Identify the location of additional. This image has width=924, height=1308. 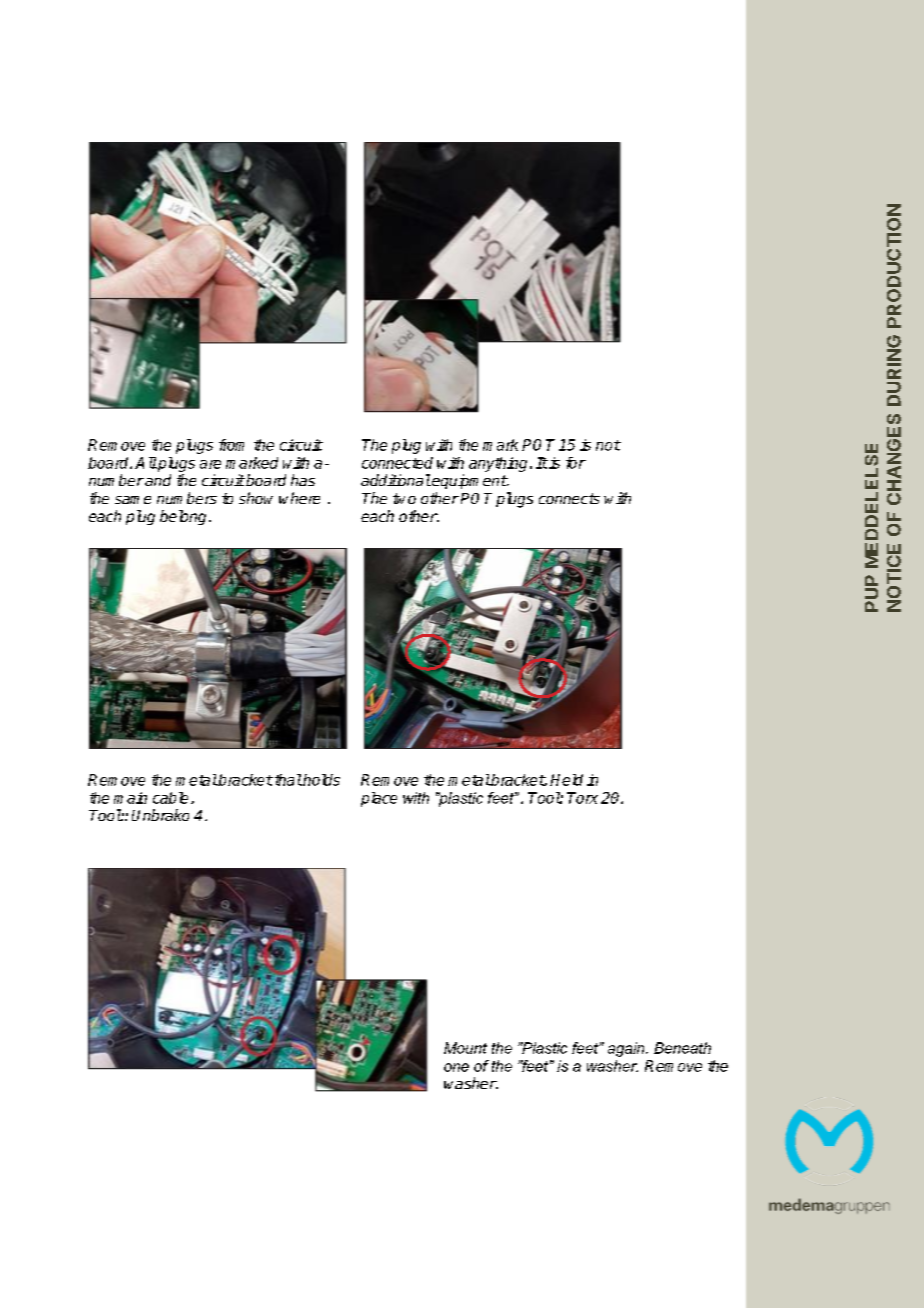
(396, 480).
